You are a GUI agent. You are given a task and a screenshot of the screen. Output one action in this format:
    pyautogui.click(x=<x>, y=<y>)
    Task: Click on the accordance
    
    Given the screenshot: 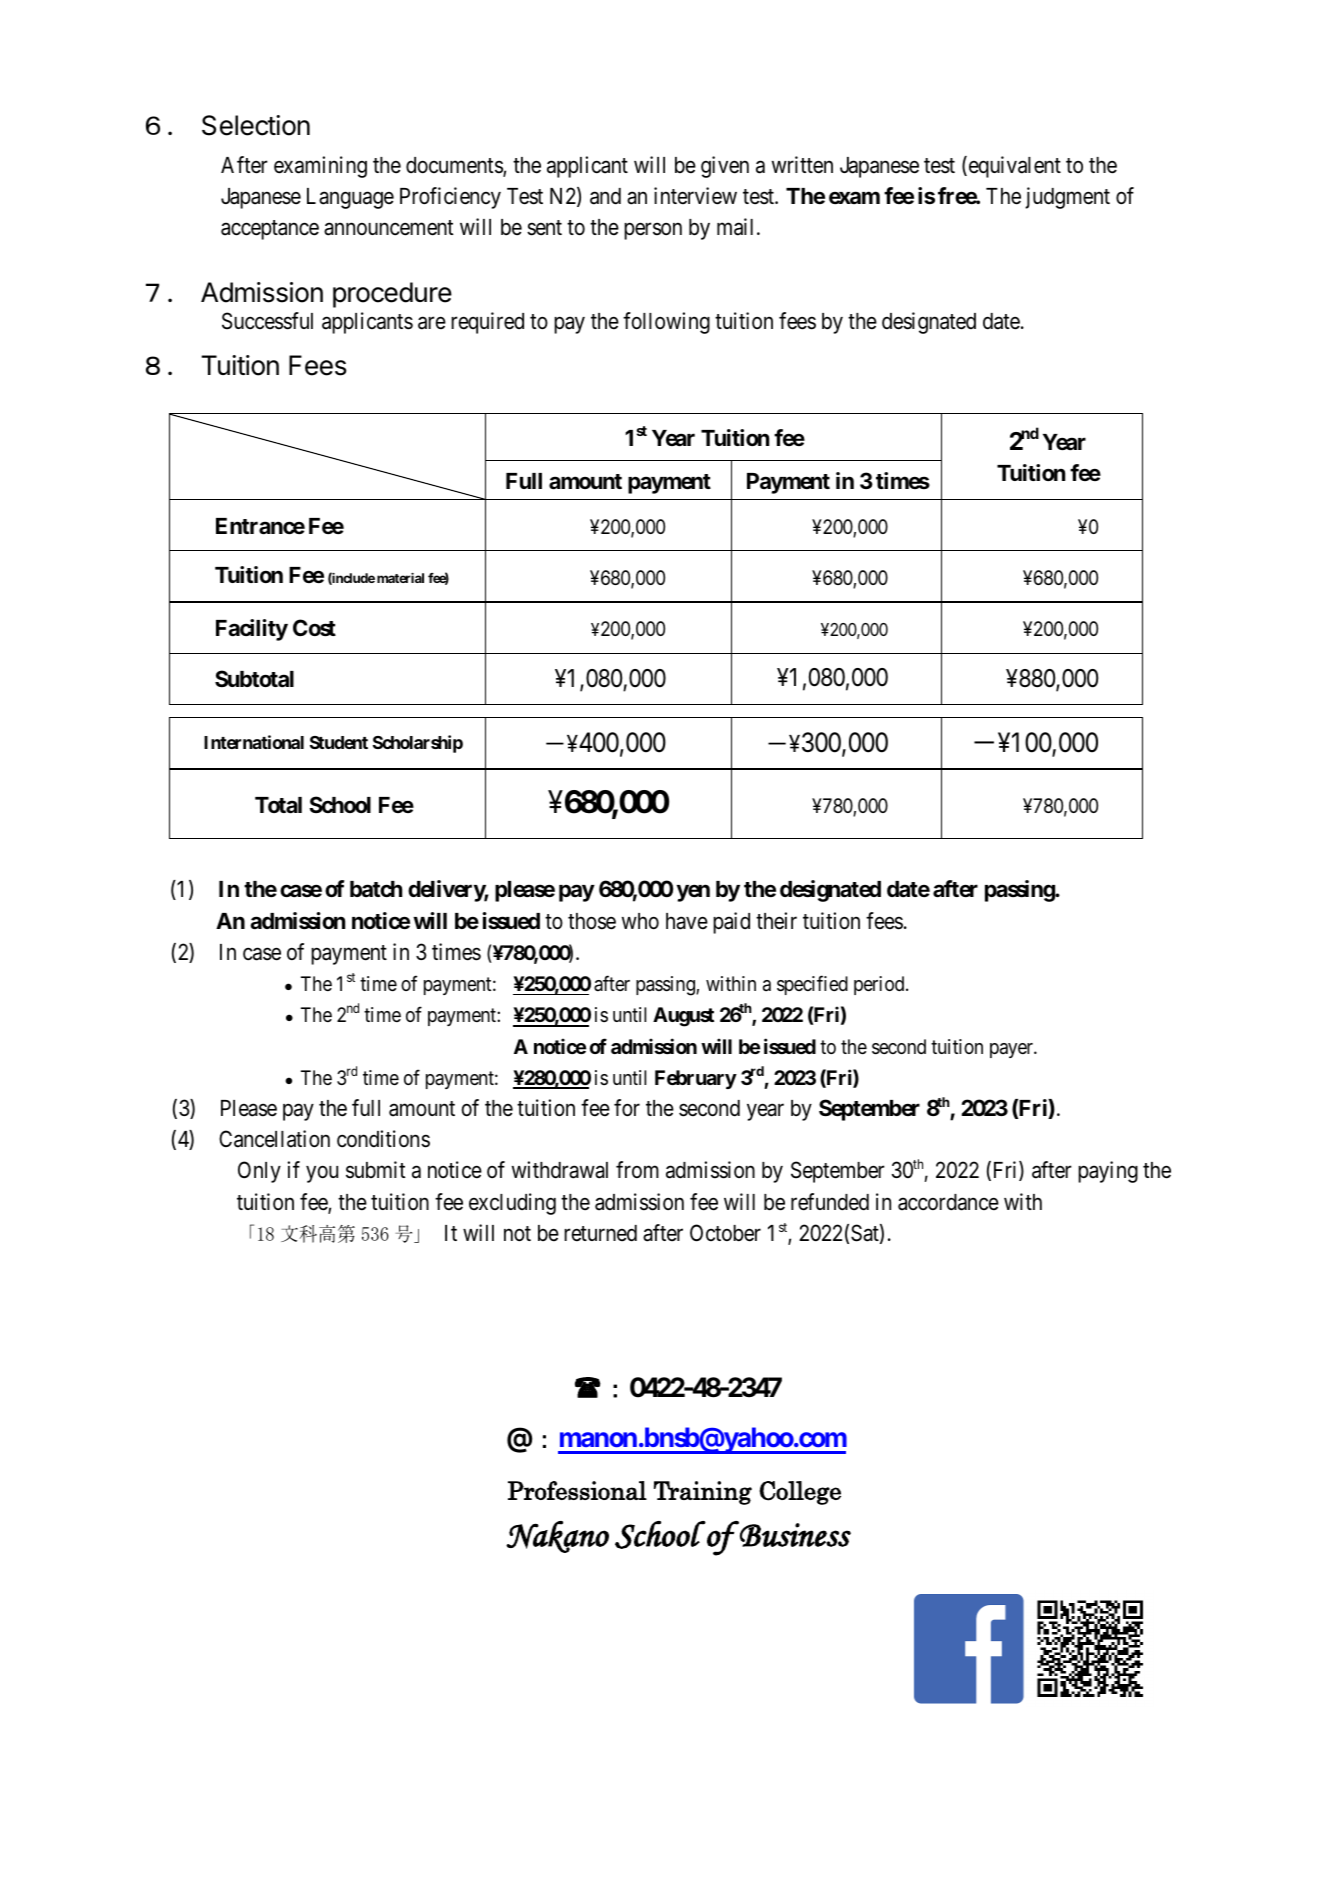 What is the action you would take?
    pyautogui.click(x=948, y=1202)
